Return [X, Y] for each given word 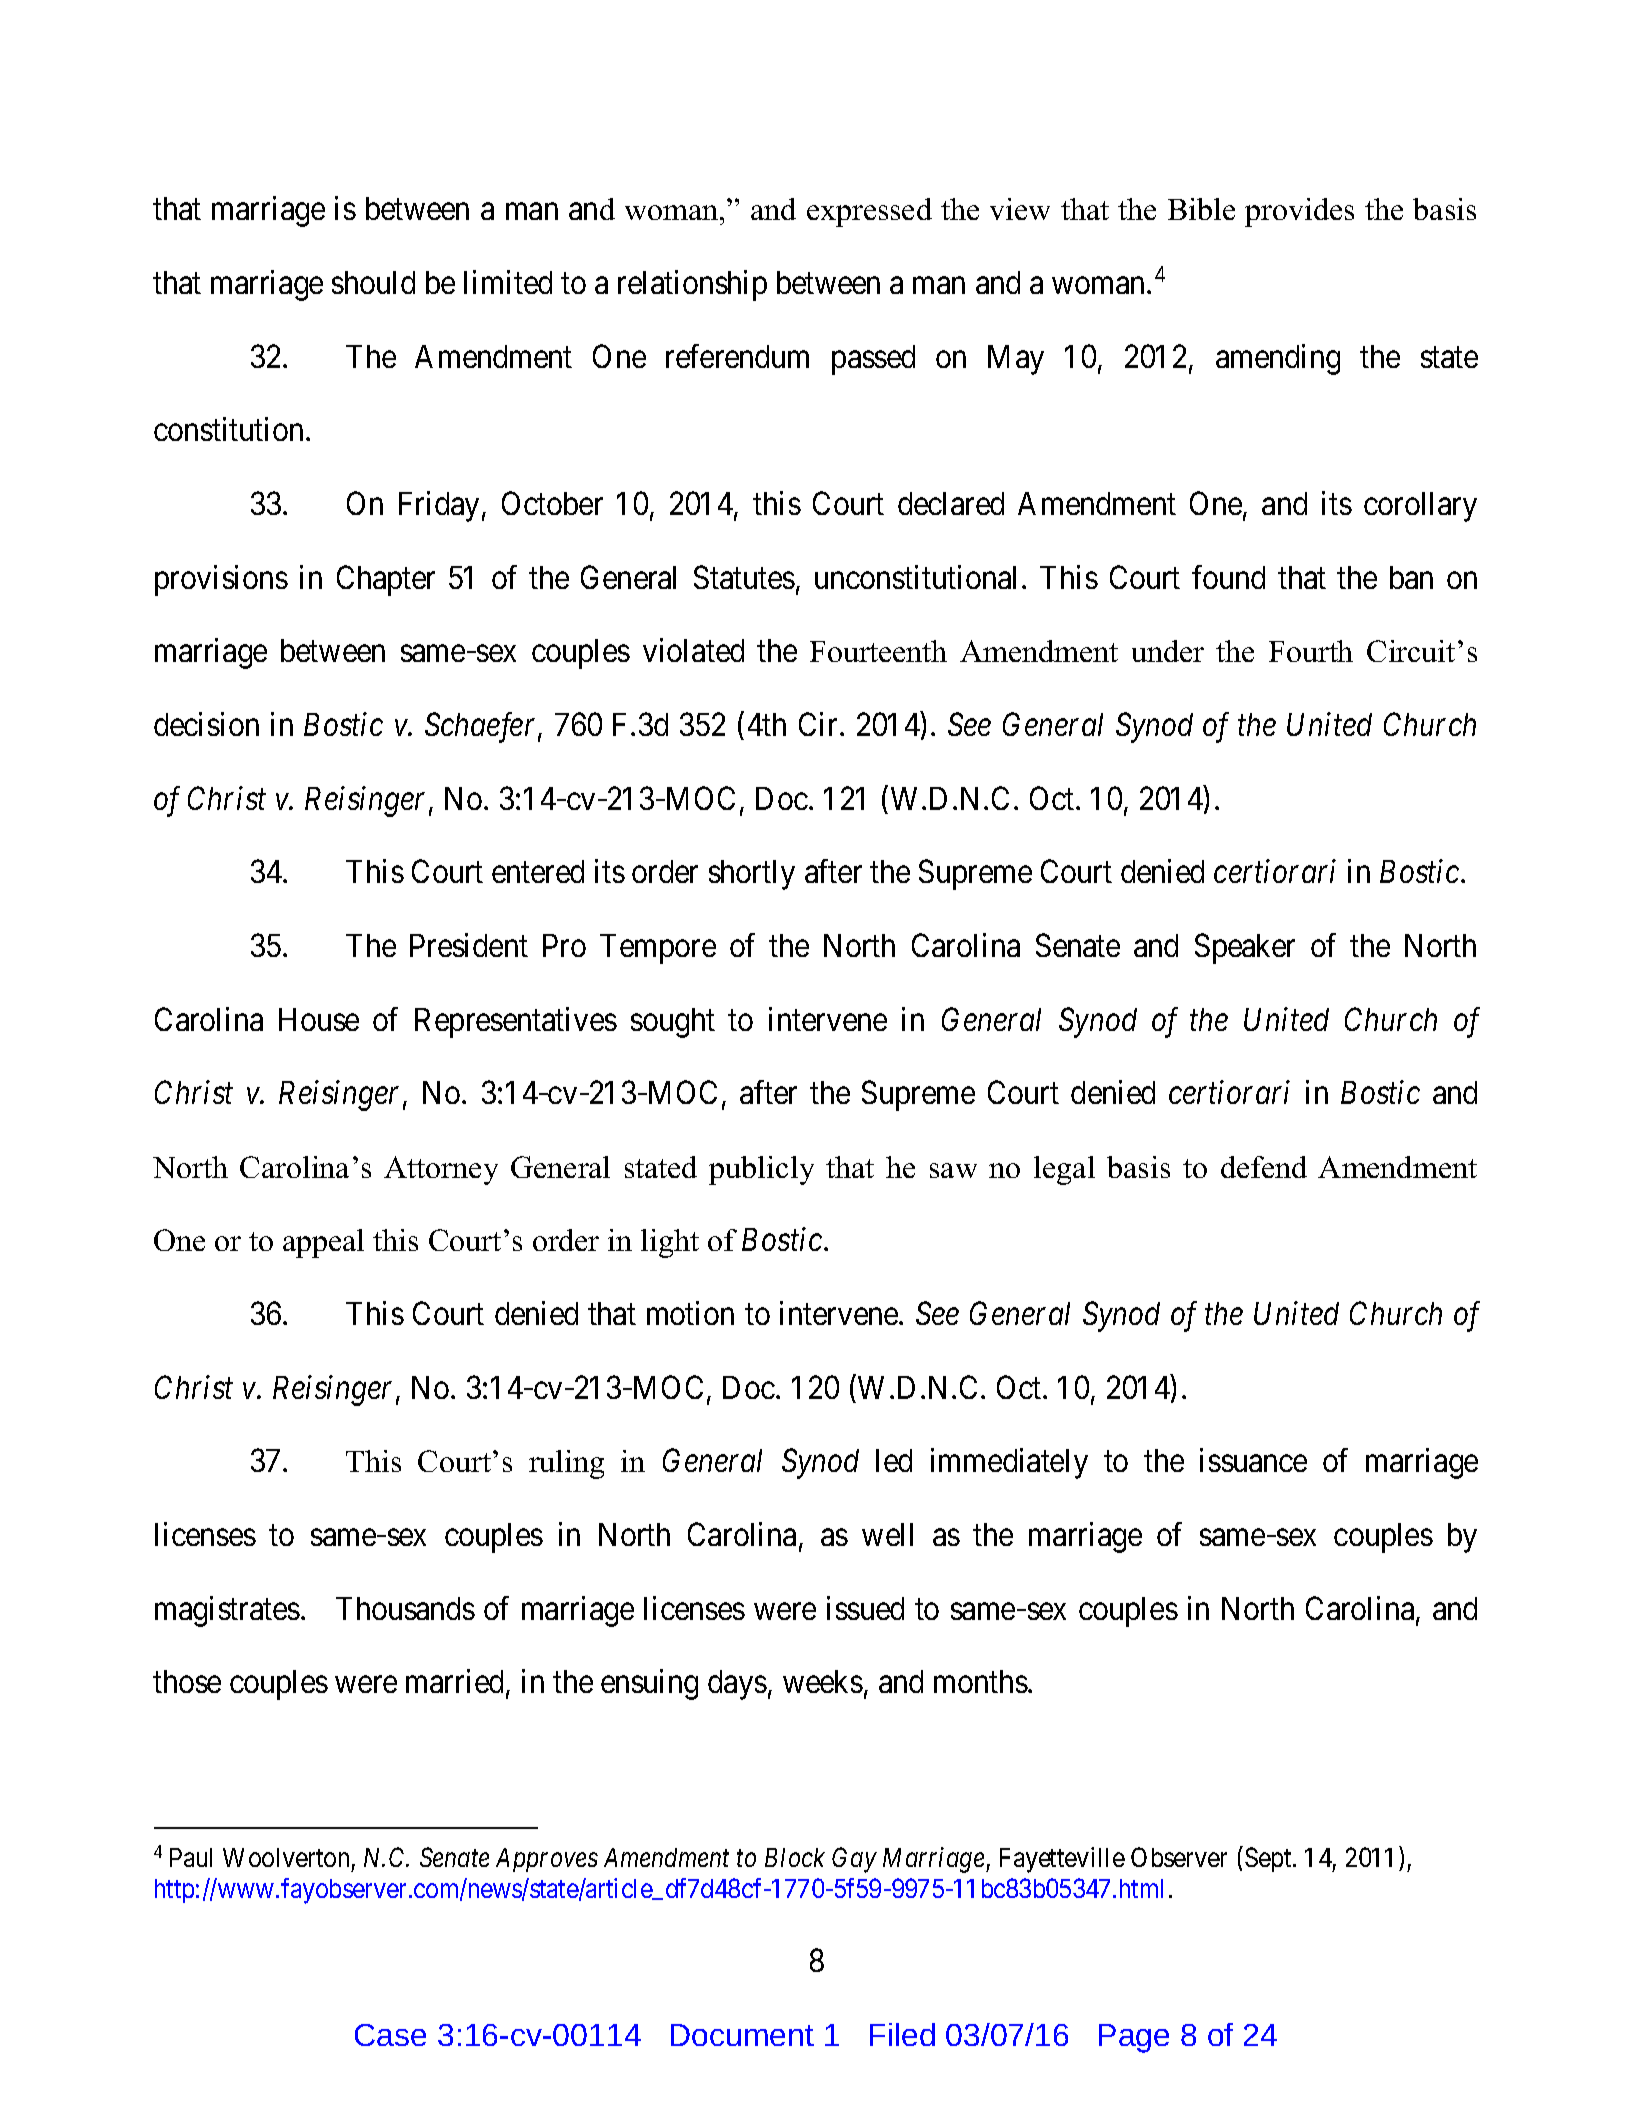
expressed [869, 212]
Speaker [1245, 948]
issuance [1253, 1460]
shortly [752, 875]
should [373, 282]
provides [1299, 212]
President [469, 945]
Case [390, 2035]
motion [690, 1313]
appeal [323, 1243]
